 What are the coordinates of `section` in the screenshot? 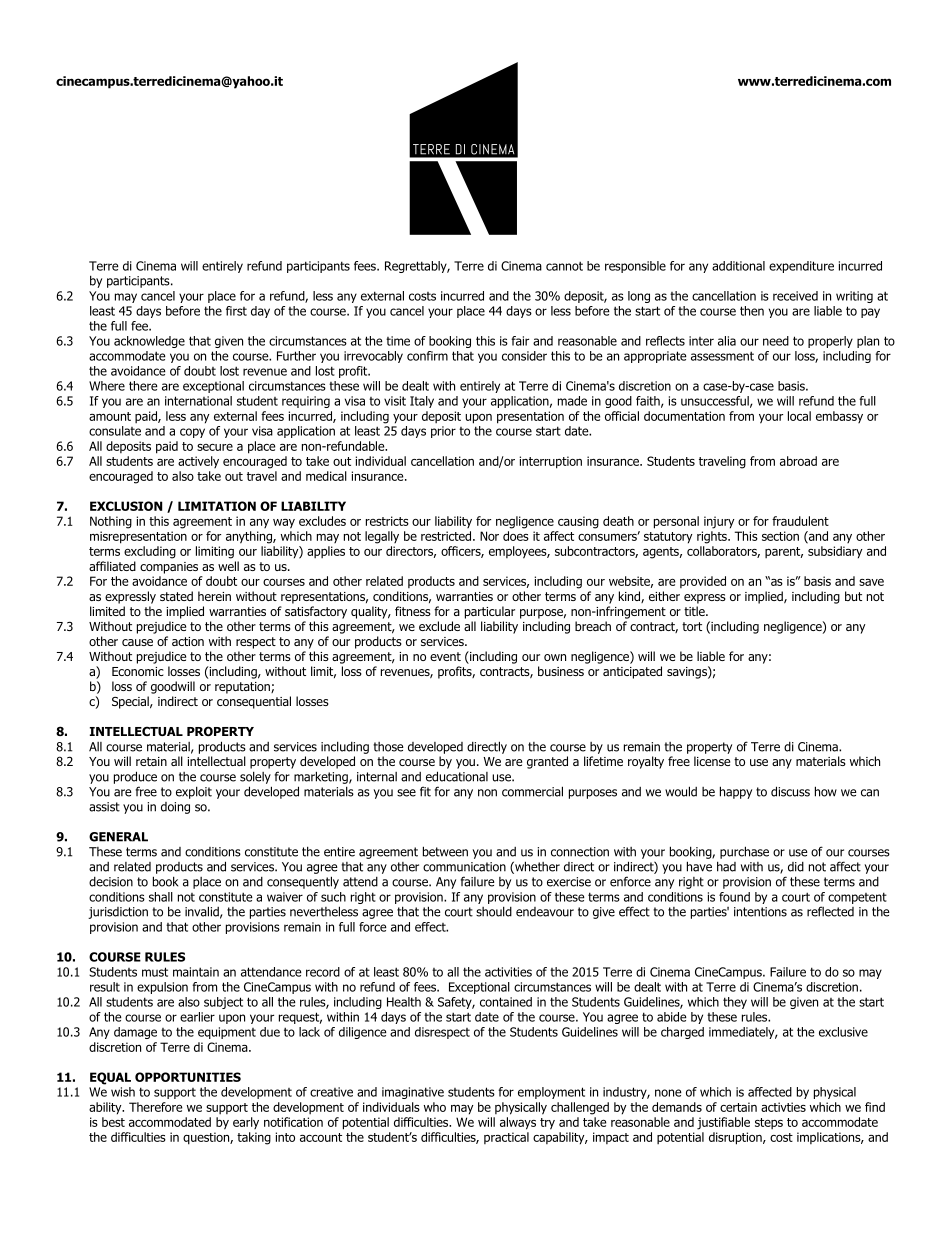 It's located at (780, 536).
